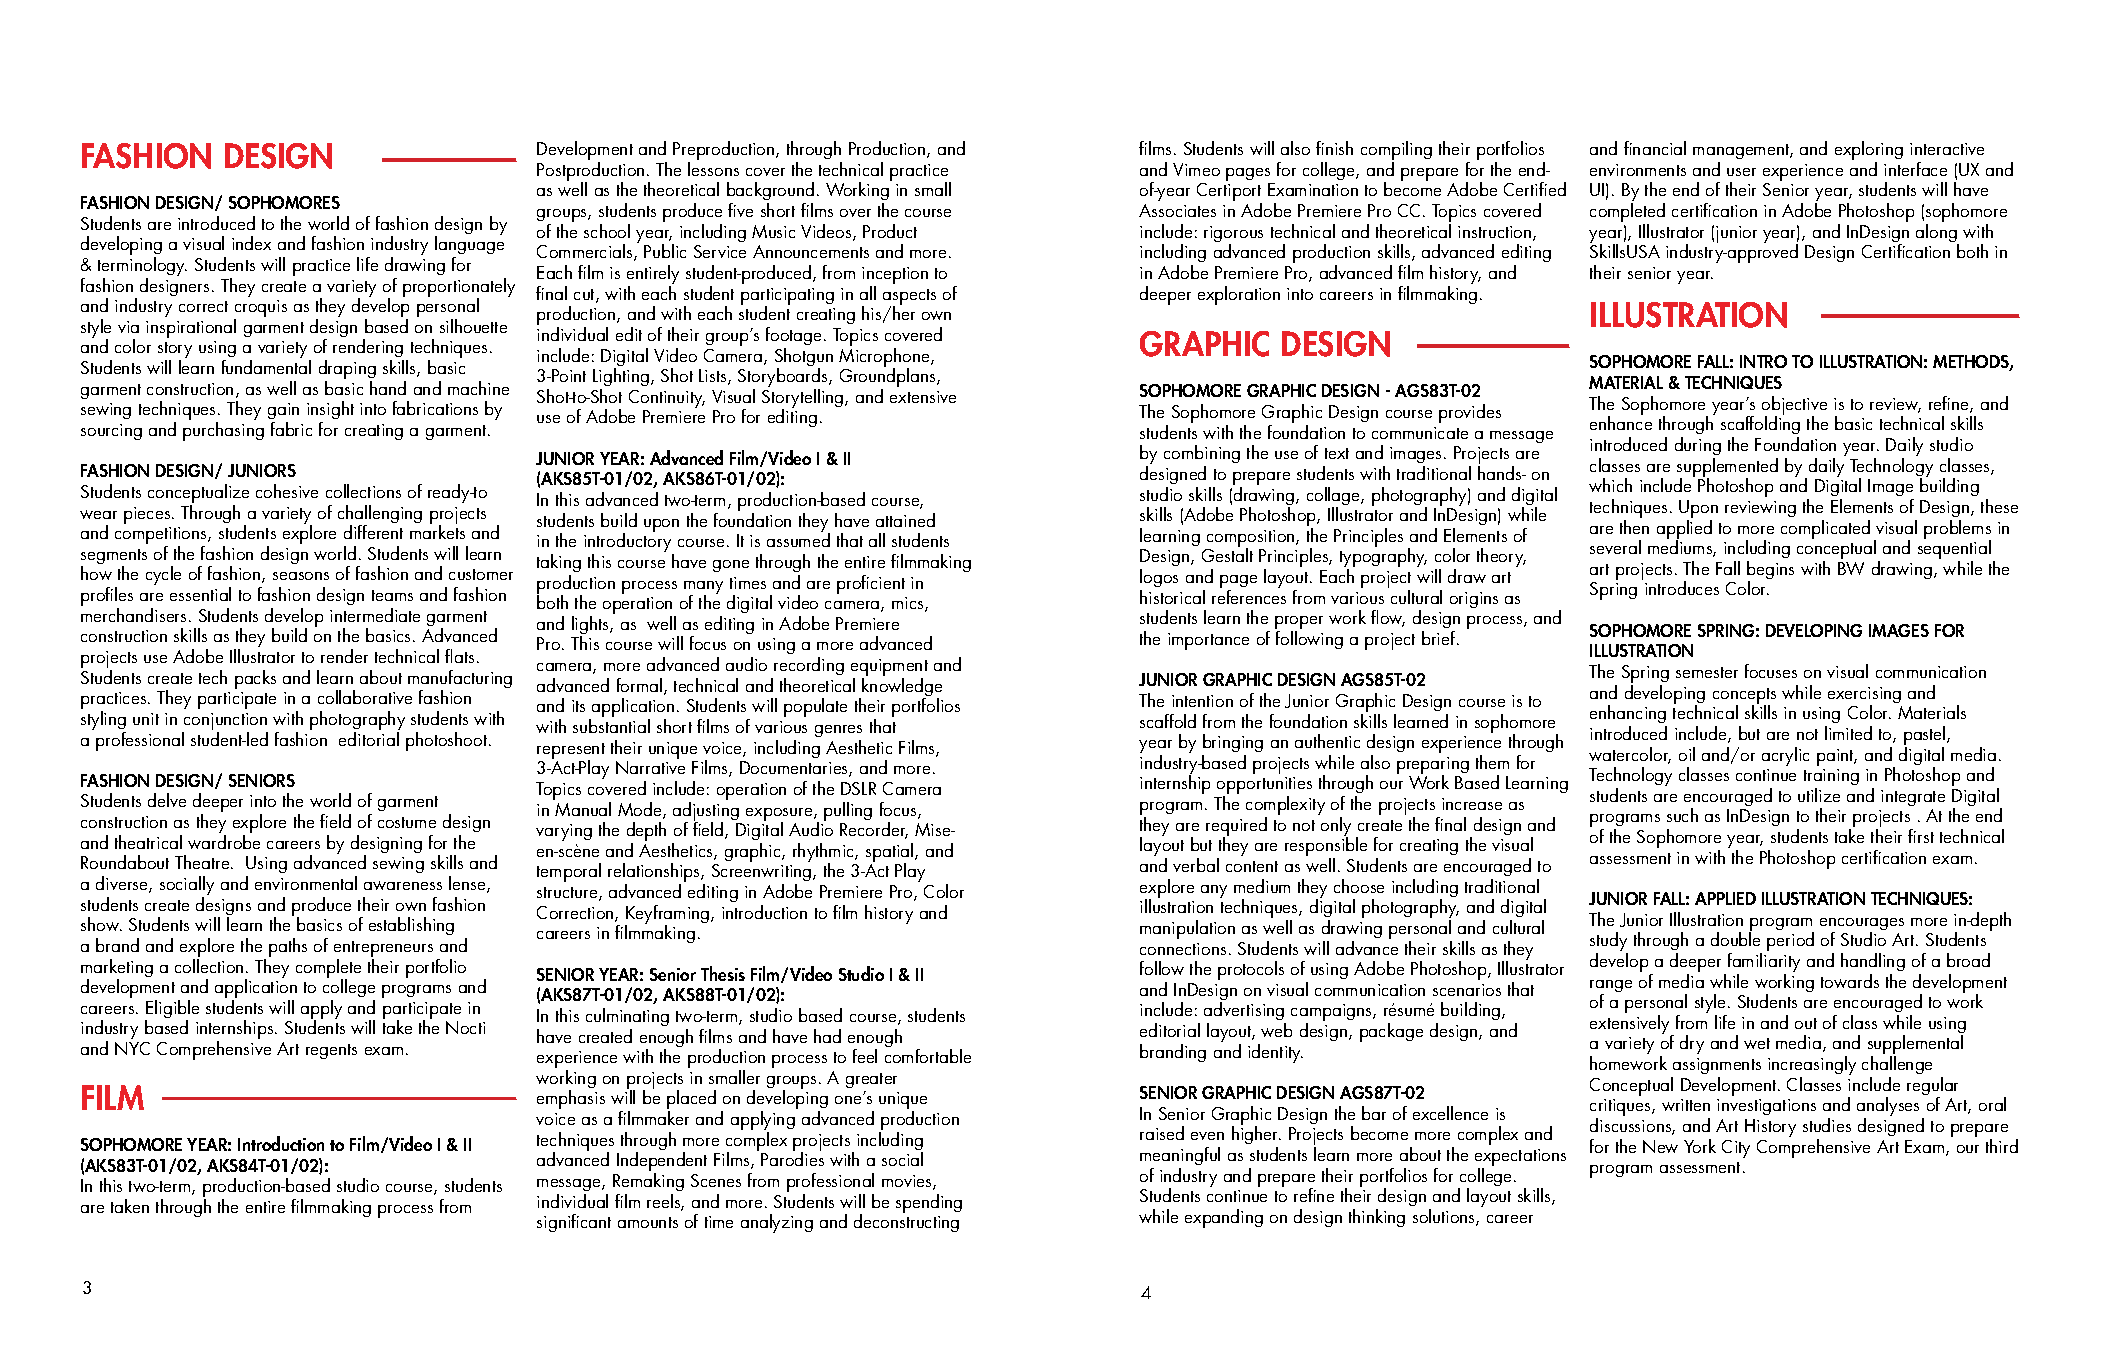 This document has width=2106, height=1362. Describe the element at coordinates (902, 688) in the document. I see `knowledge` at that location.
